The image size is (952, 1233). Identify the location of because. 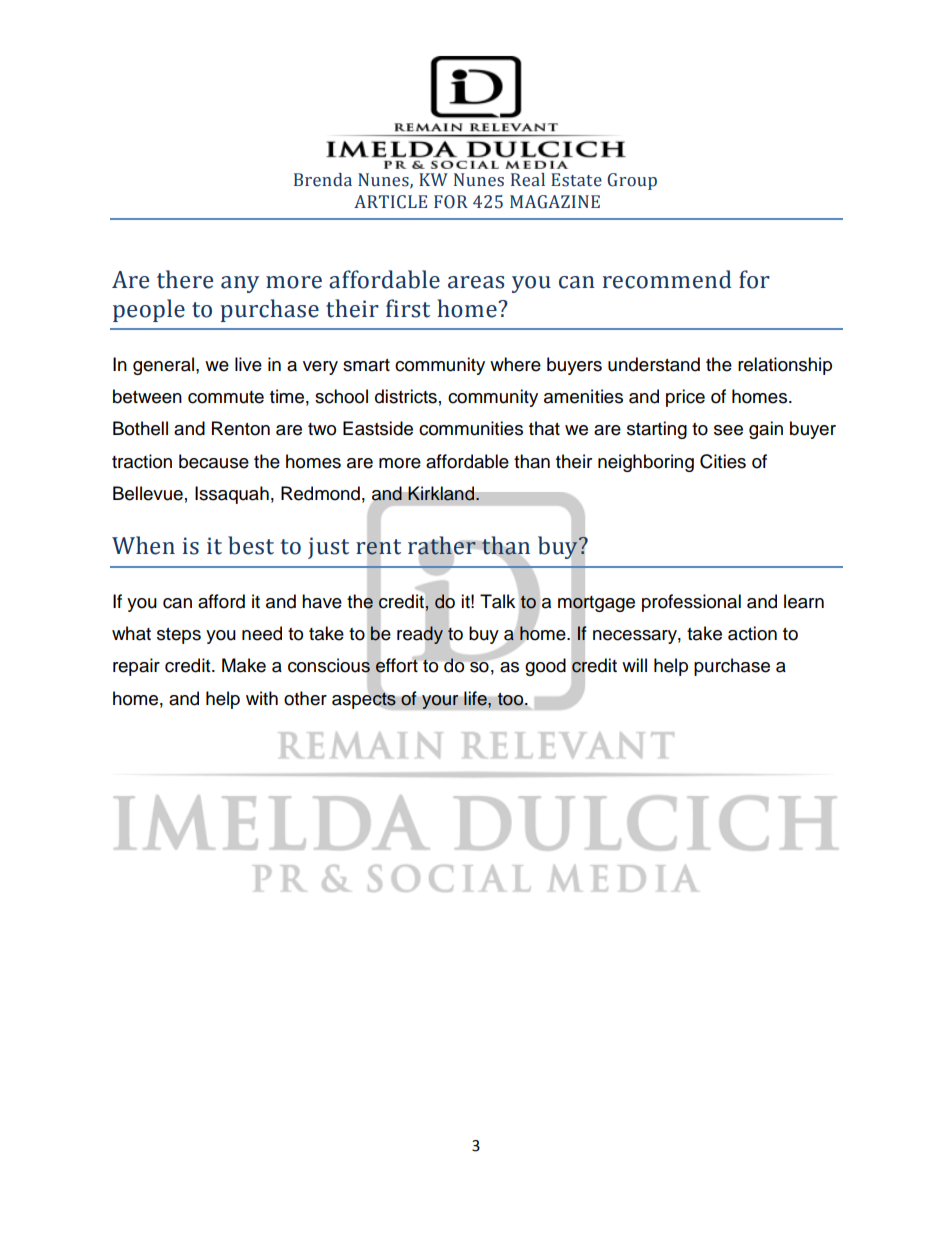
(214, 461).
